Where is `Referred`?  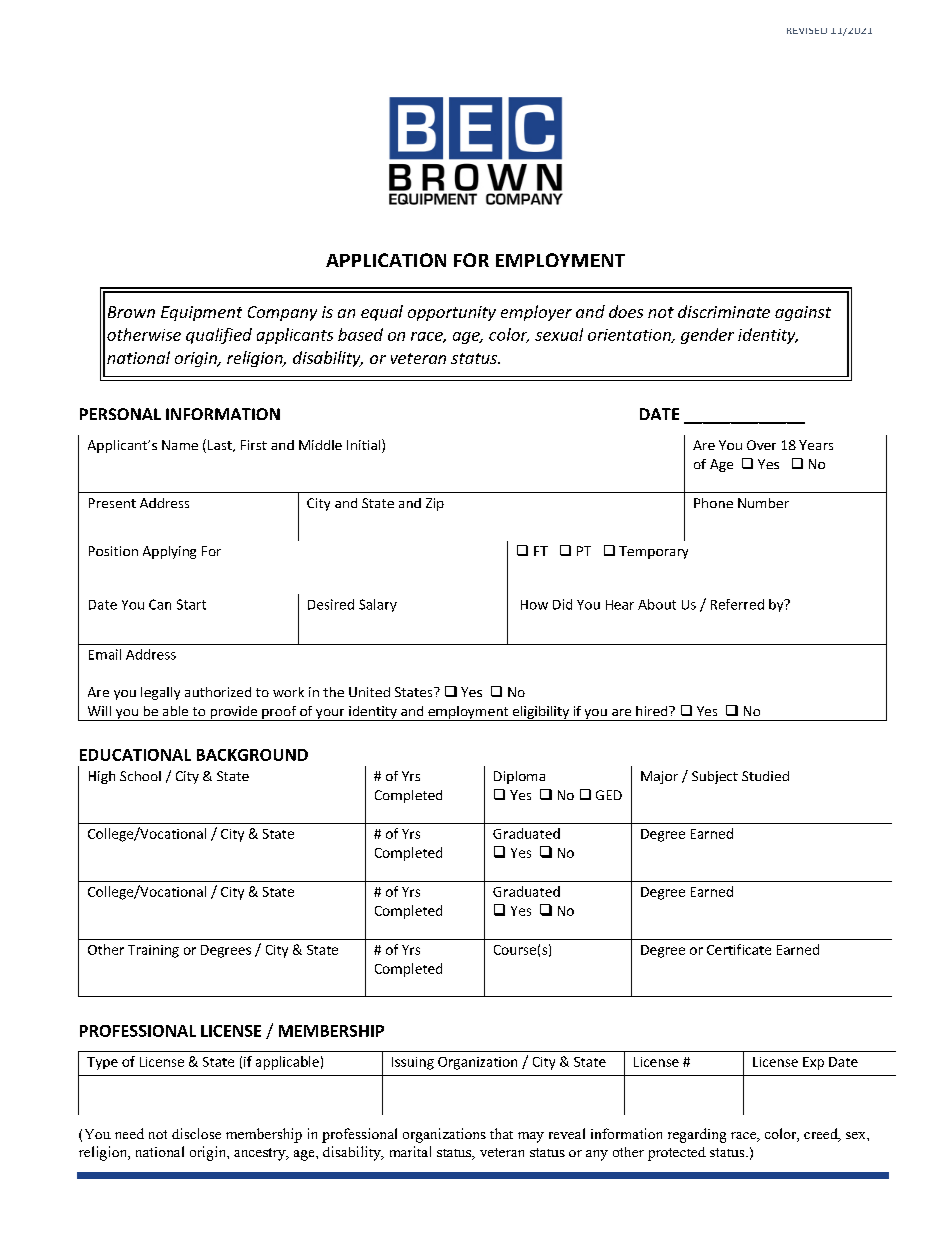 Referred is located at coordinates (737, 604).
